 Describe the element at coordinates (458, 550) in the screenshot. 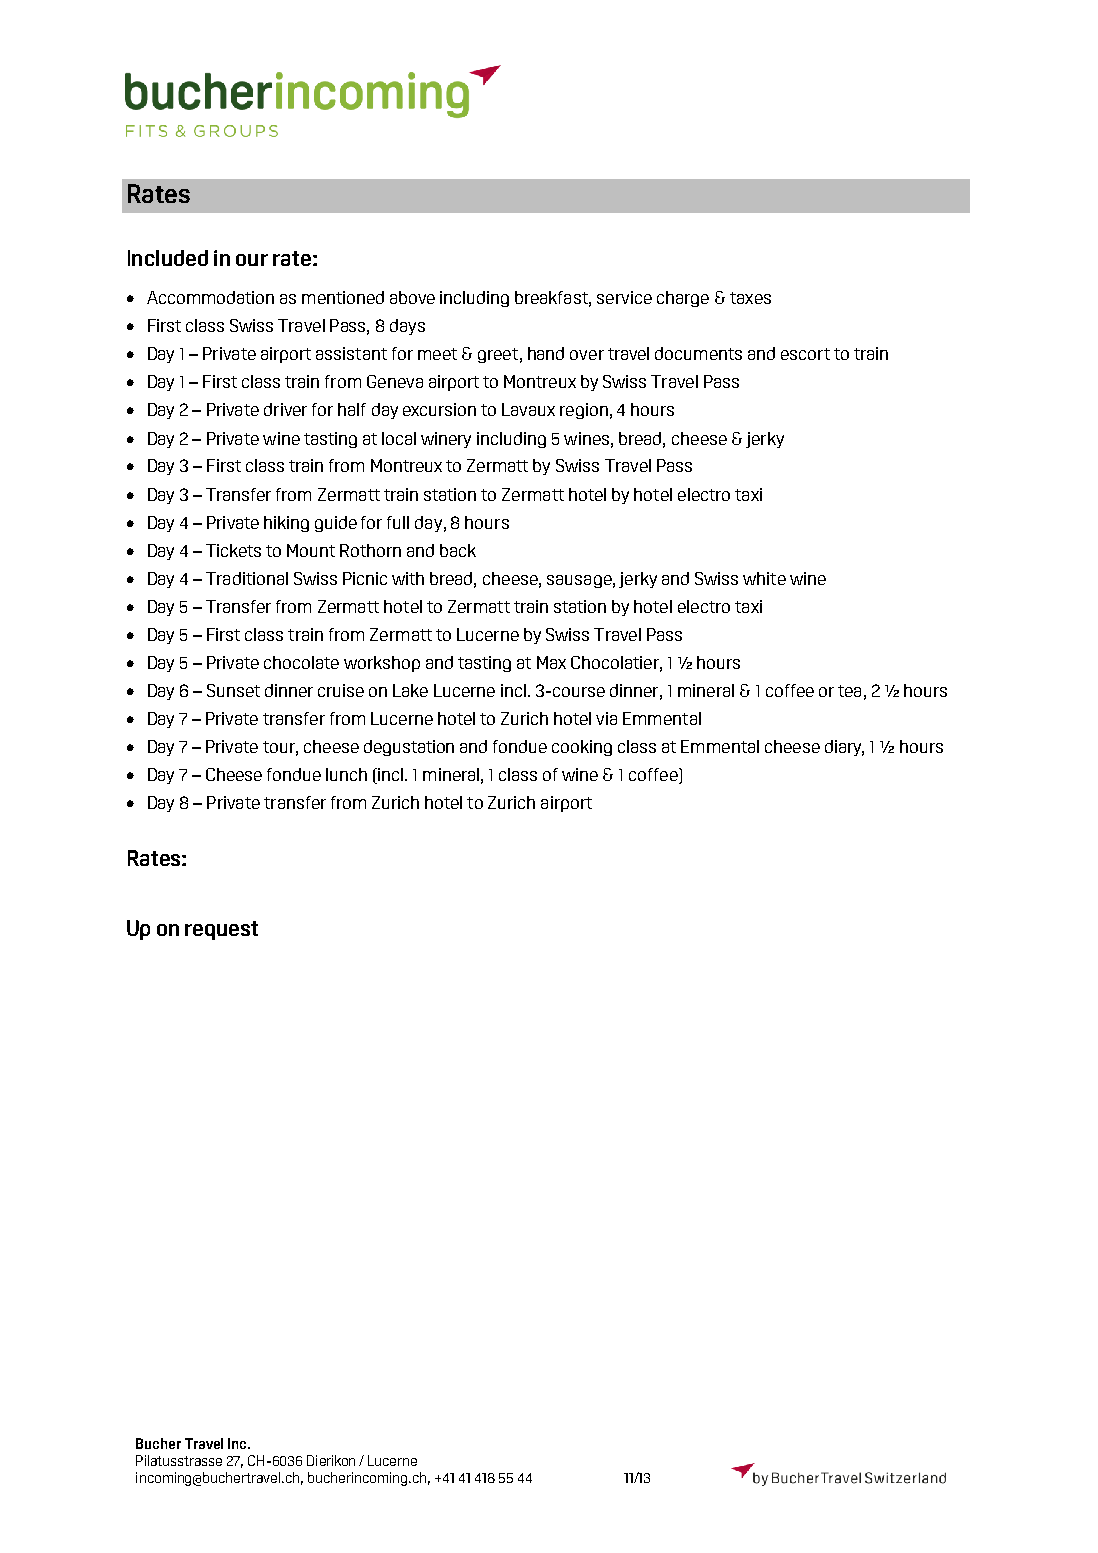

I see `back` at that location.
